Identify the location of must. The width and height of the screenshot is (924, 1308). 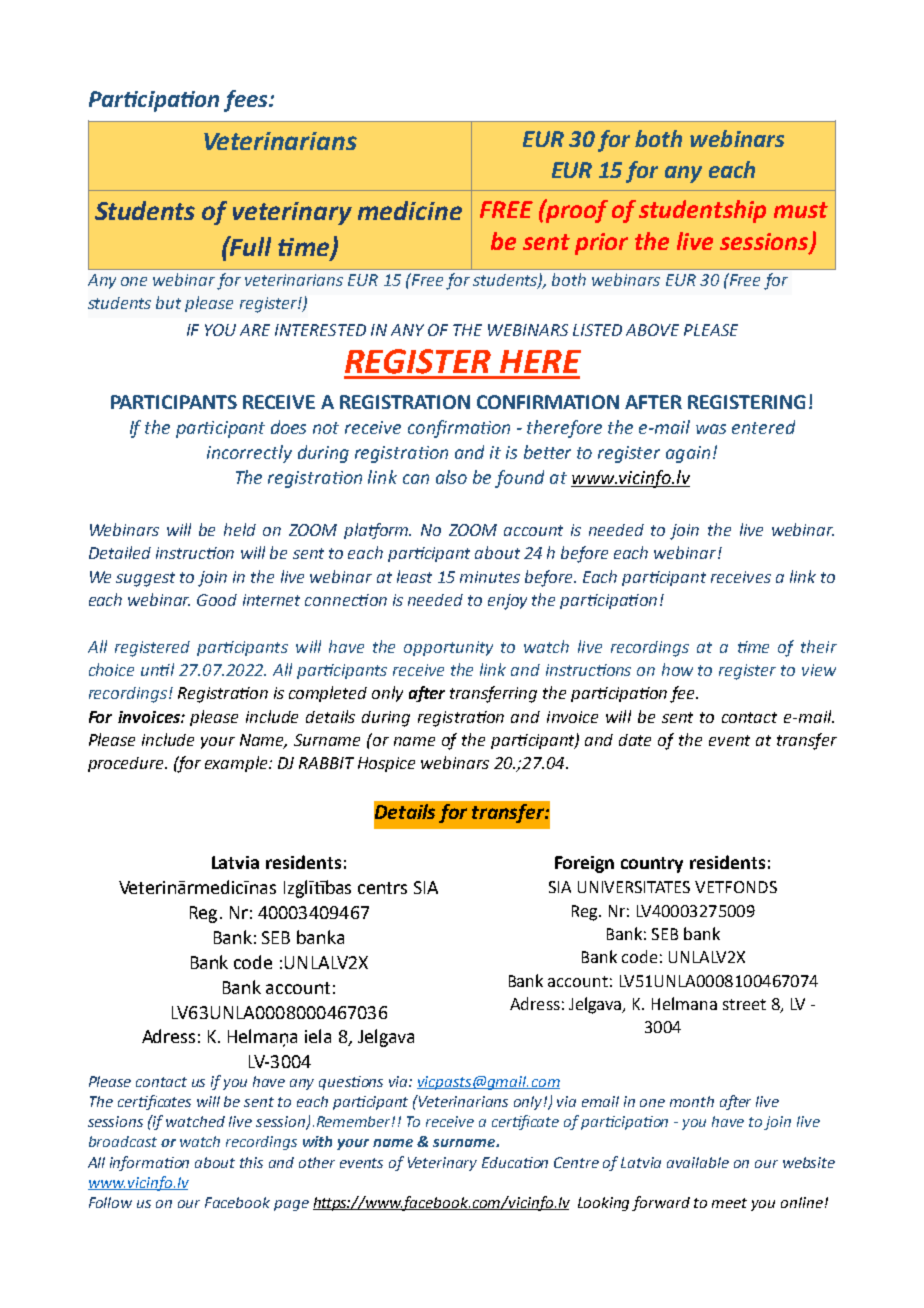
(801, 210).
